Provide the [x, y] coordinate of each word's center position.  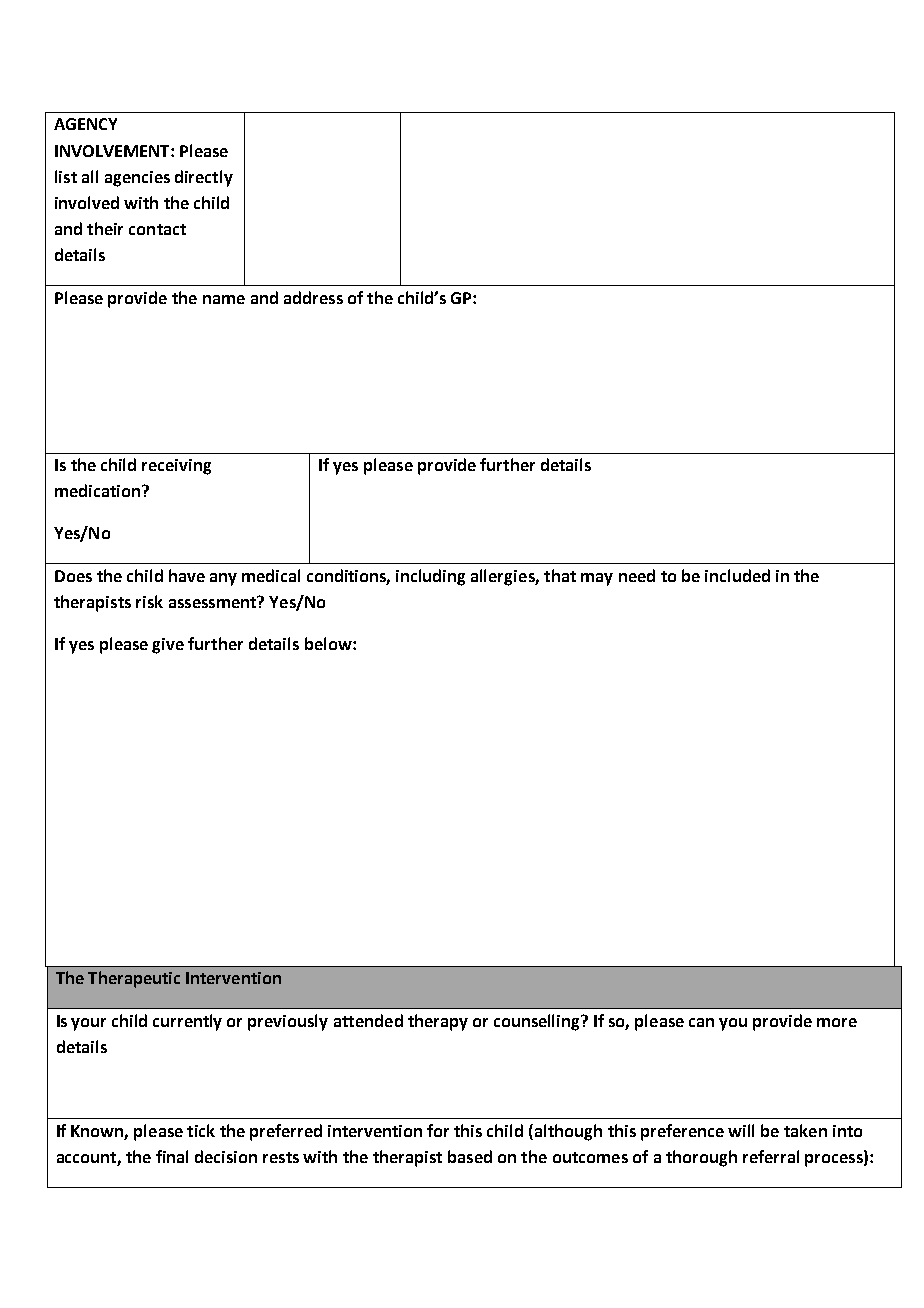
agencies [137, 179]
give [168, 646]
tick [201, 1130]
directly [204, 178]
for [438, 1130]
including [430, 577]
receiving [176, 467]
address [313, 297]
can [701, 1022]
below [329, 643]
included [737, 575]
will [741, 1130]
